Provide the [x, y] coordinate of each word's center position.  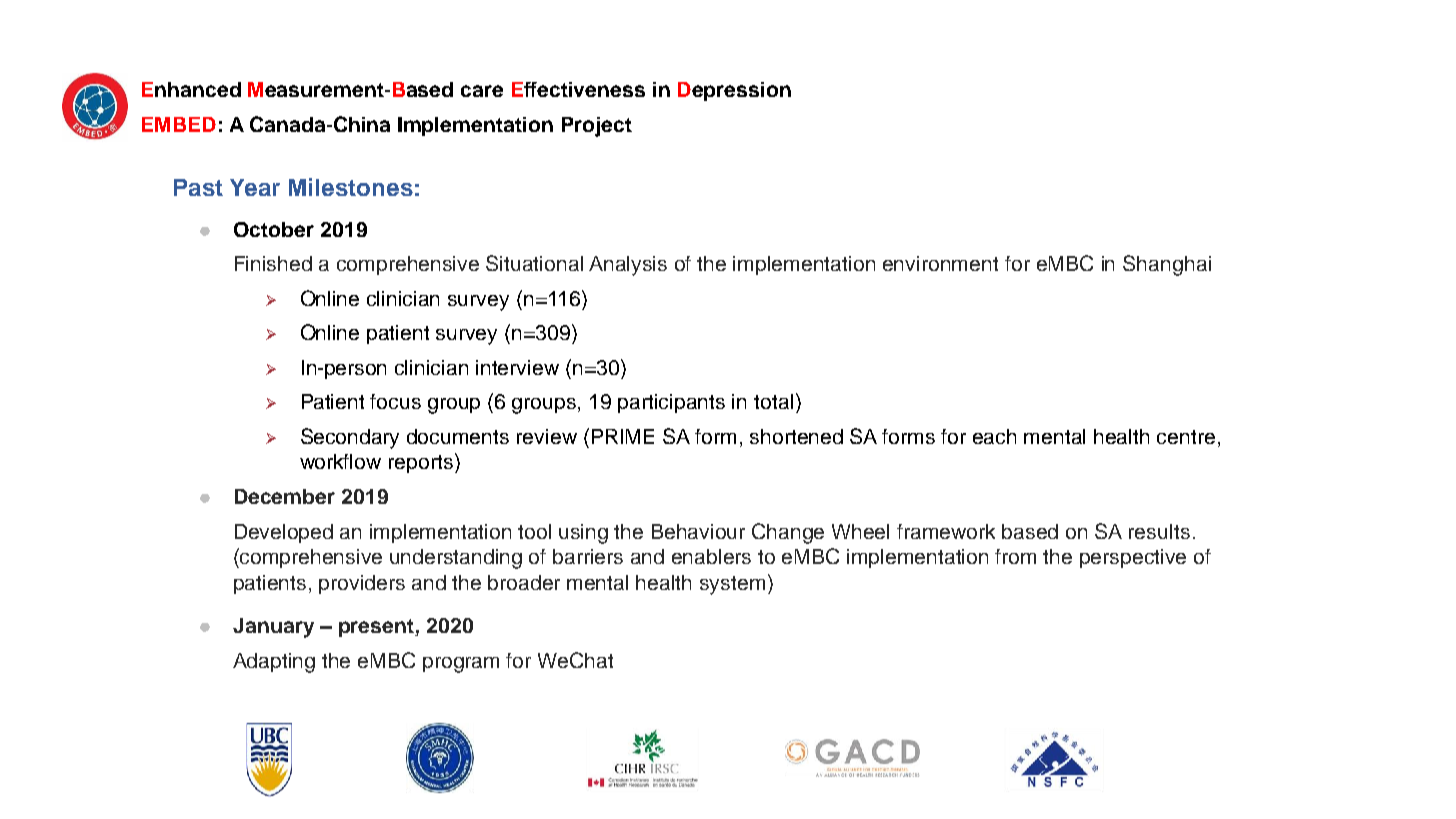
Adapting [274, 663]
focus [395, 401]
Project [597, 127]
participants [671, 403]
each [994, 436]
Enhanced [191, 89]
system [732, 585]
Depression [734, 91]
